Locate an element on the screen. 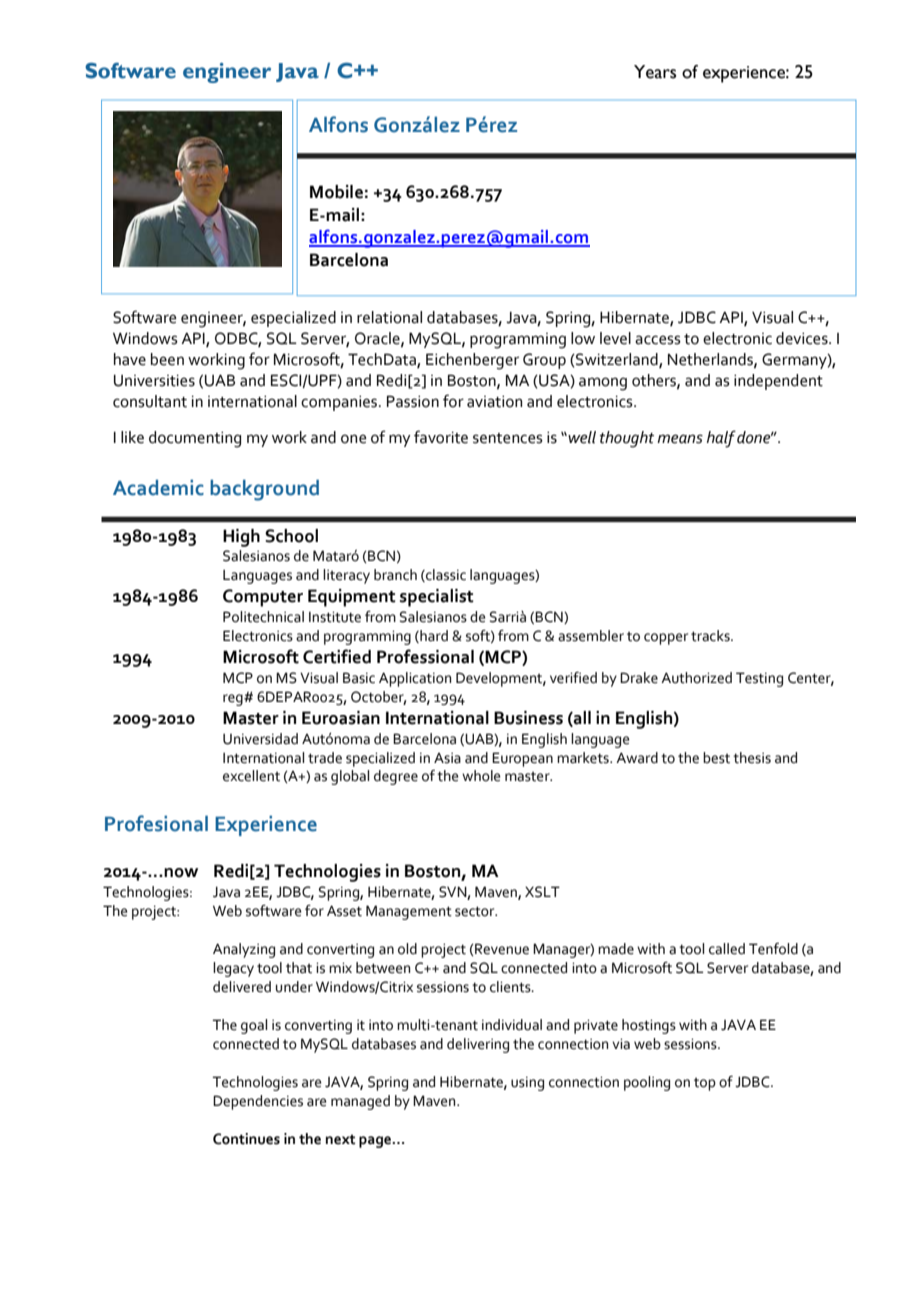  excellent is located at coordinates (251, 776).
